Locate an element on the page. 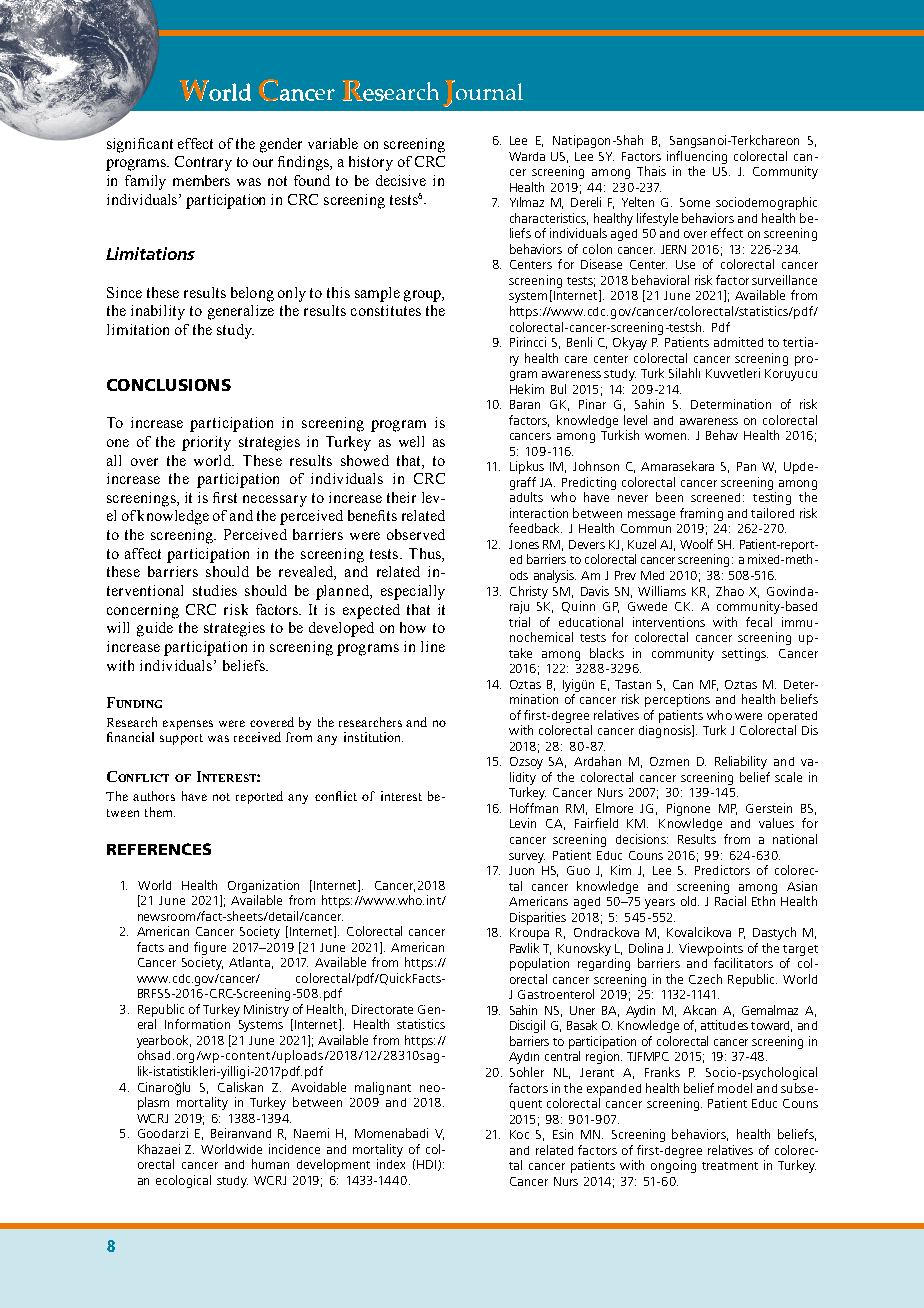 The image size is (924, 1308). ecological is located at coordinates (183, 1181).
